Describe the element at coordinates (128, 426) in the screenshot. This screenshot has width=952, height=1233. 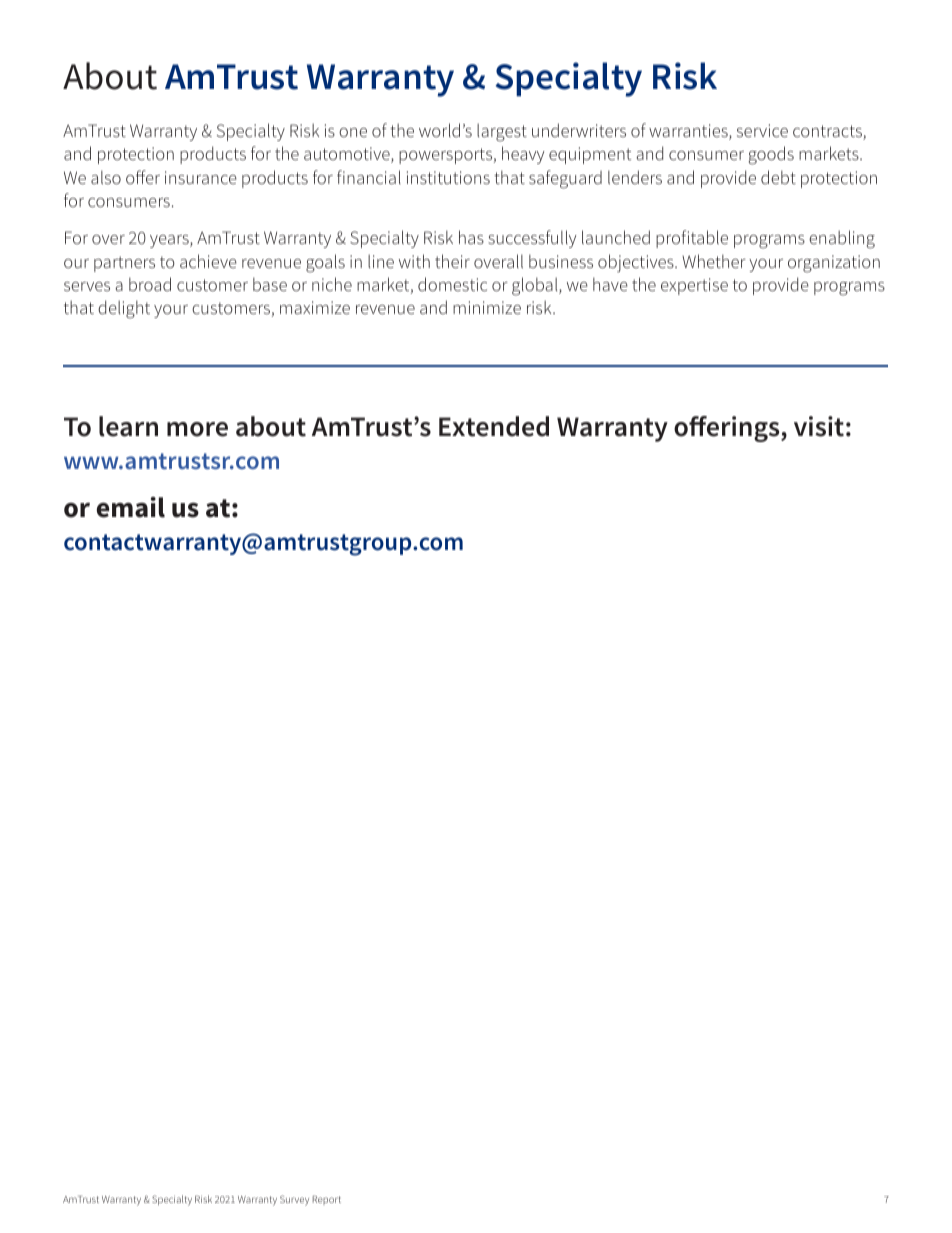
I see `learn` at that location.
